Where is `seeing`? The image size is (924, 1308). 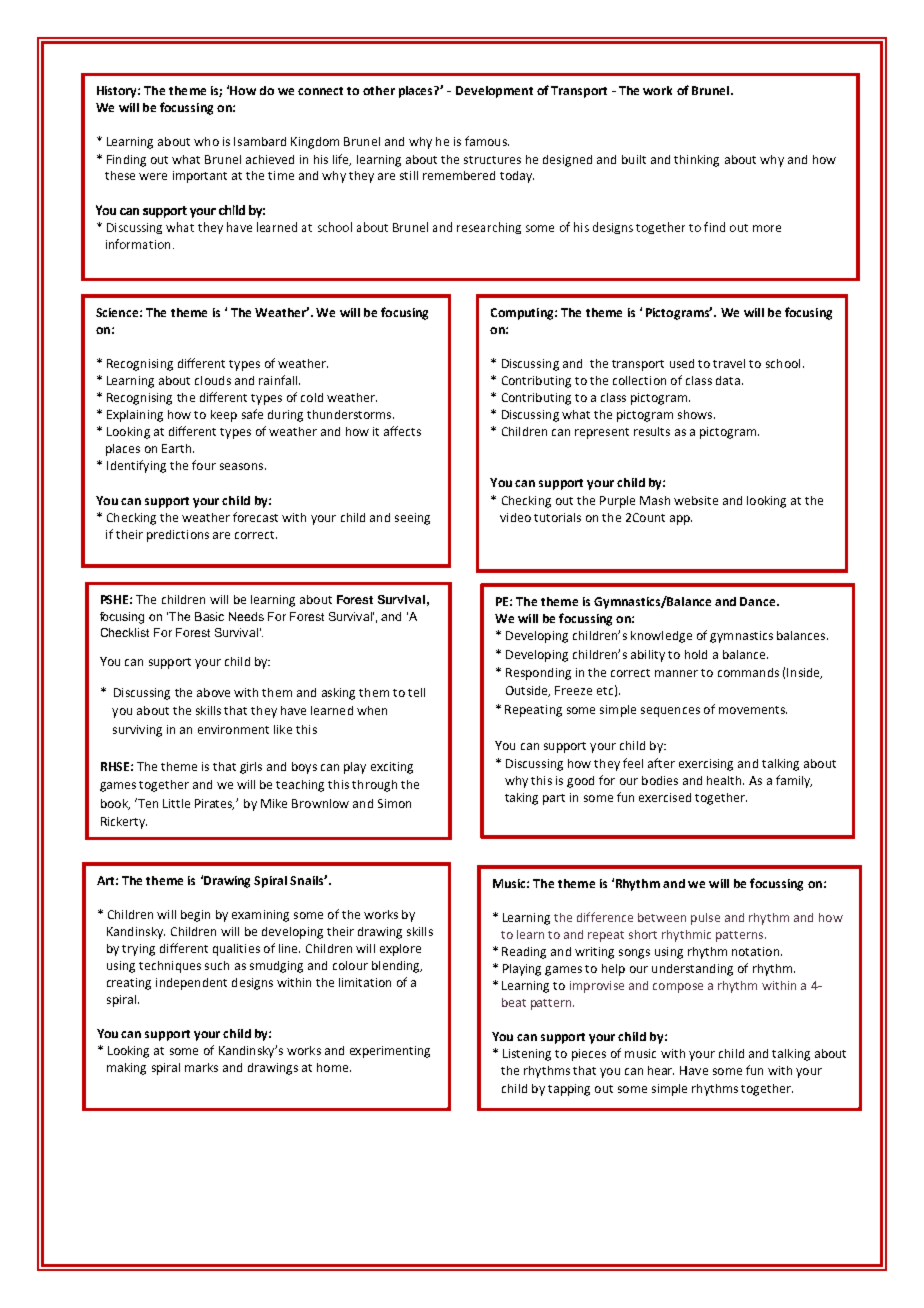 seeing is located at coordinates (412, 519).
